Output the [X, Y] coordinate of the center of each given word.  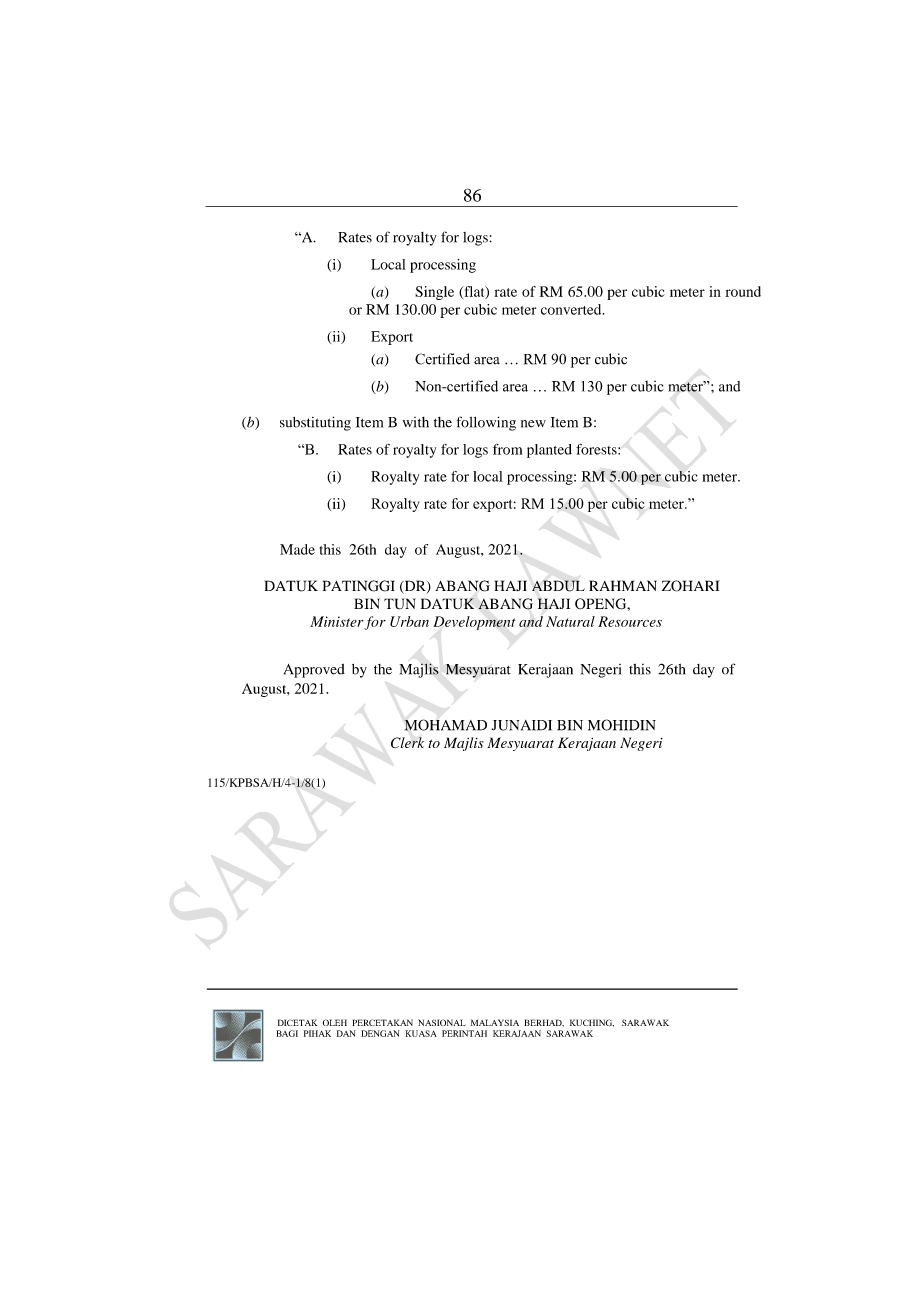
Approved [314, 671]
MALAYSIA [495, 1022]
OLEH [335, 1022]
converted [572, 309]
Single [434, 293]
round [743, 291]
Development [474, 623]
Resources [630, 621]
